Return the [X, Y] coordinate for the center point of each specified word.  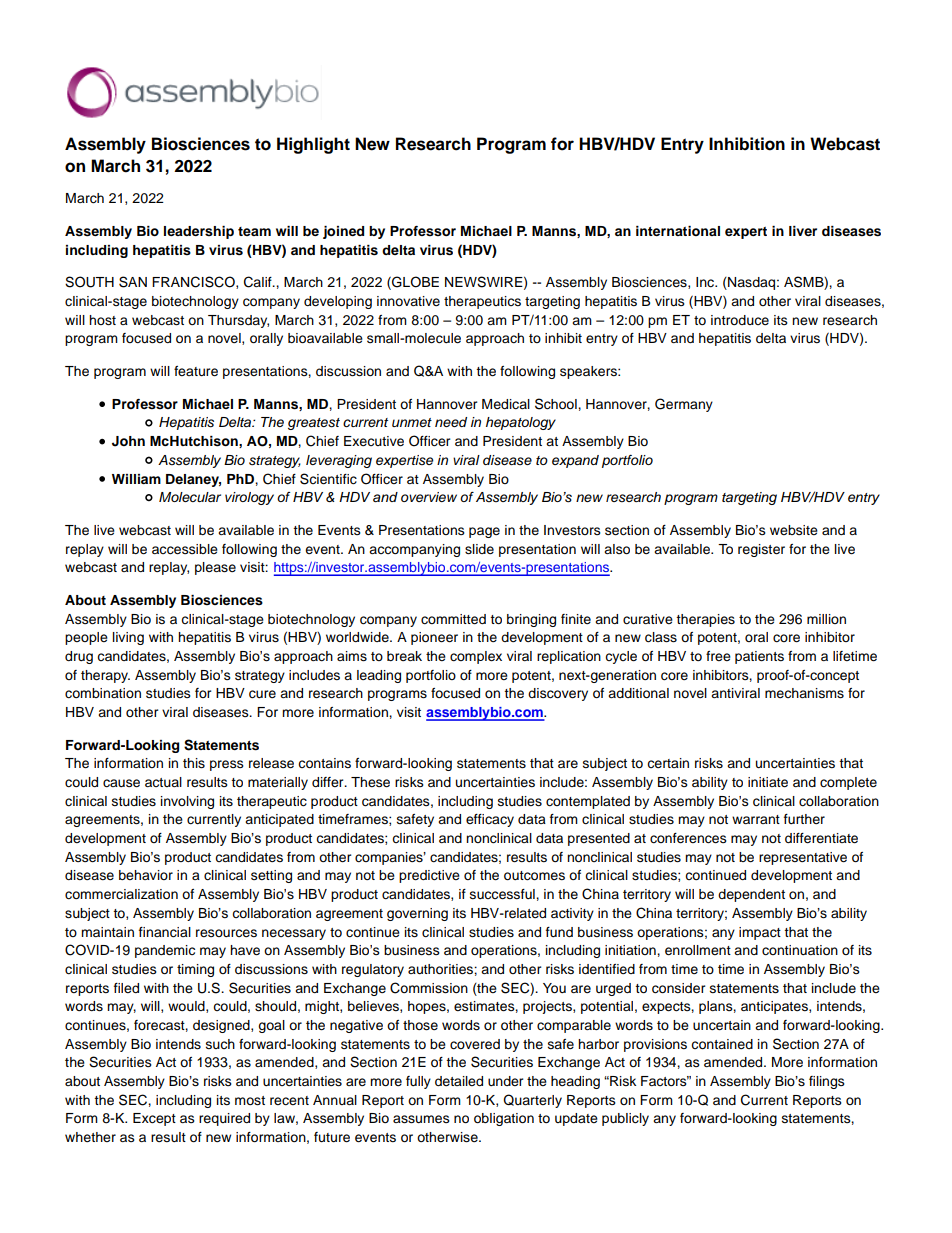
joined [343, 232]
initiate [768, 782]
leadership [199, 232]
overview [429, 497]
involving [187, 802]
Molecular [190, 497]
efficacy [490, 820]
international [678, 231]
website [794, 530]
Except [154, 1119]
